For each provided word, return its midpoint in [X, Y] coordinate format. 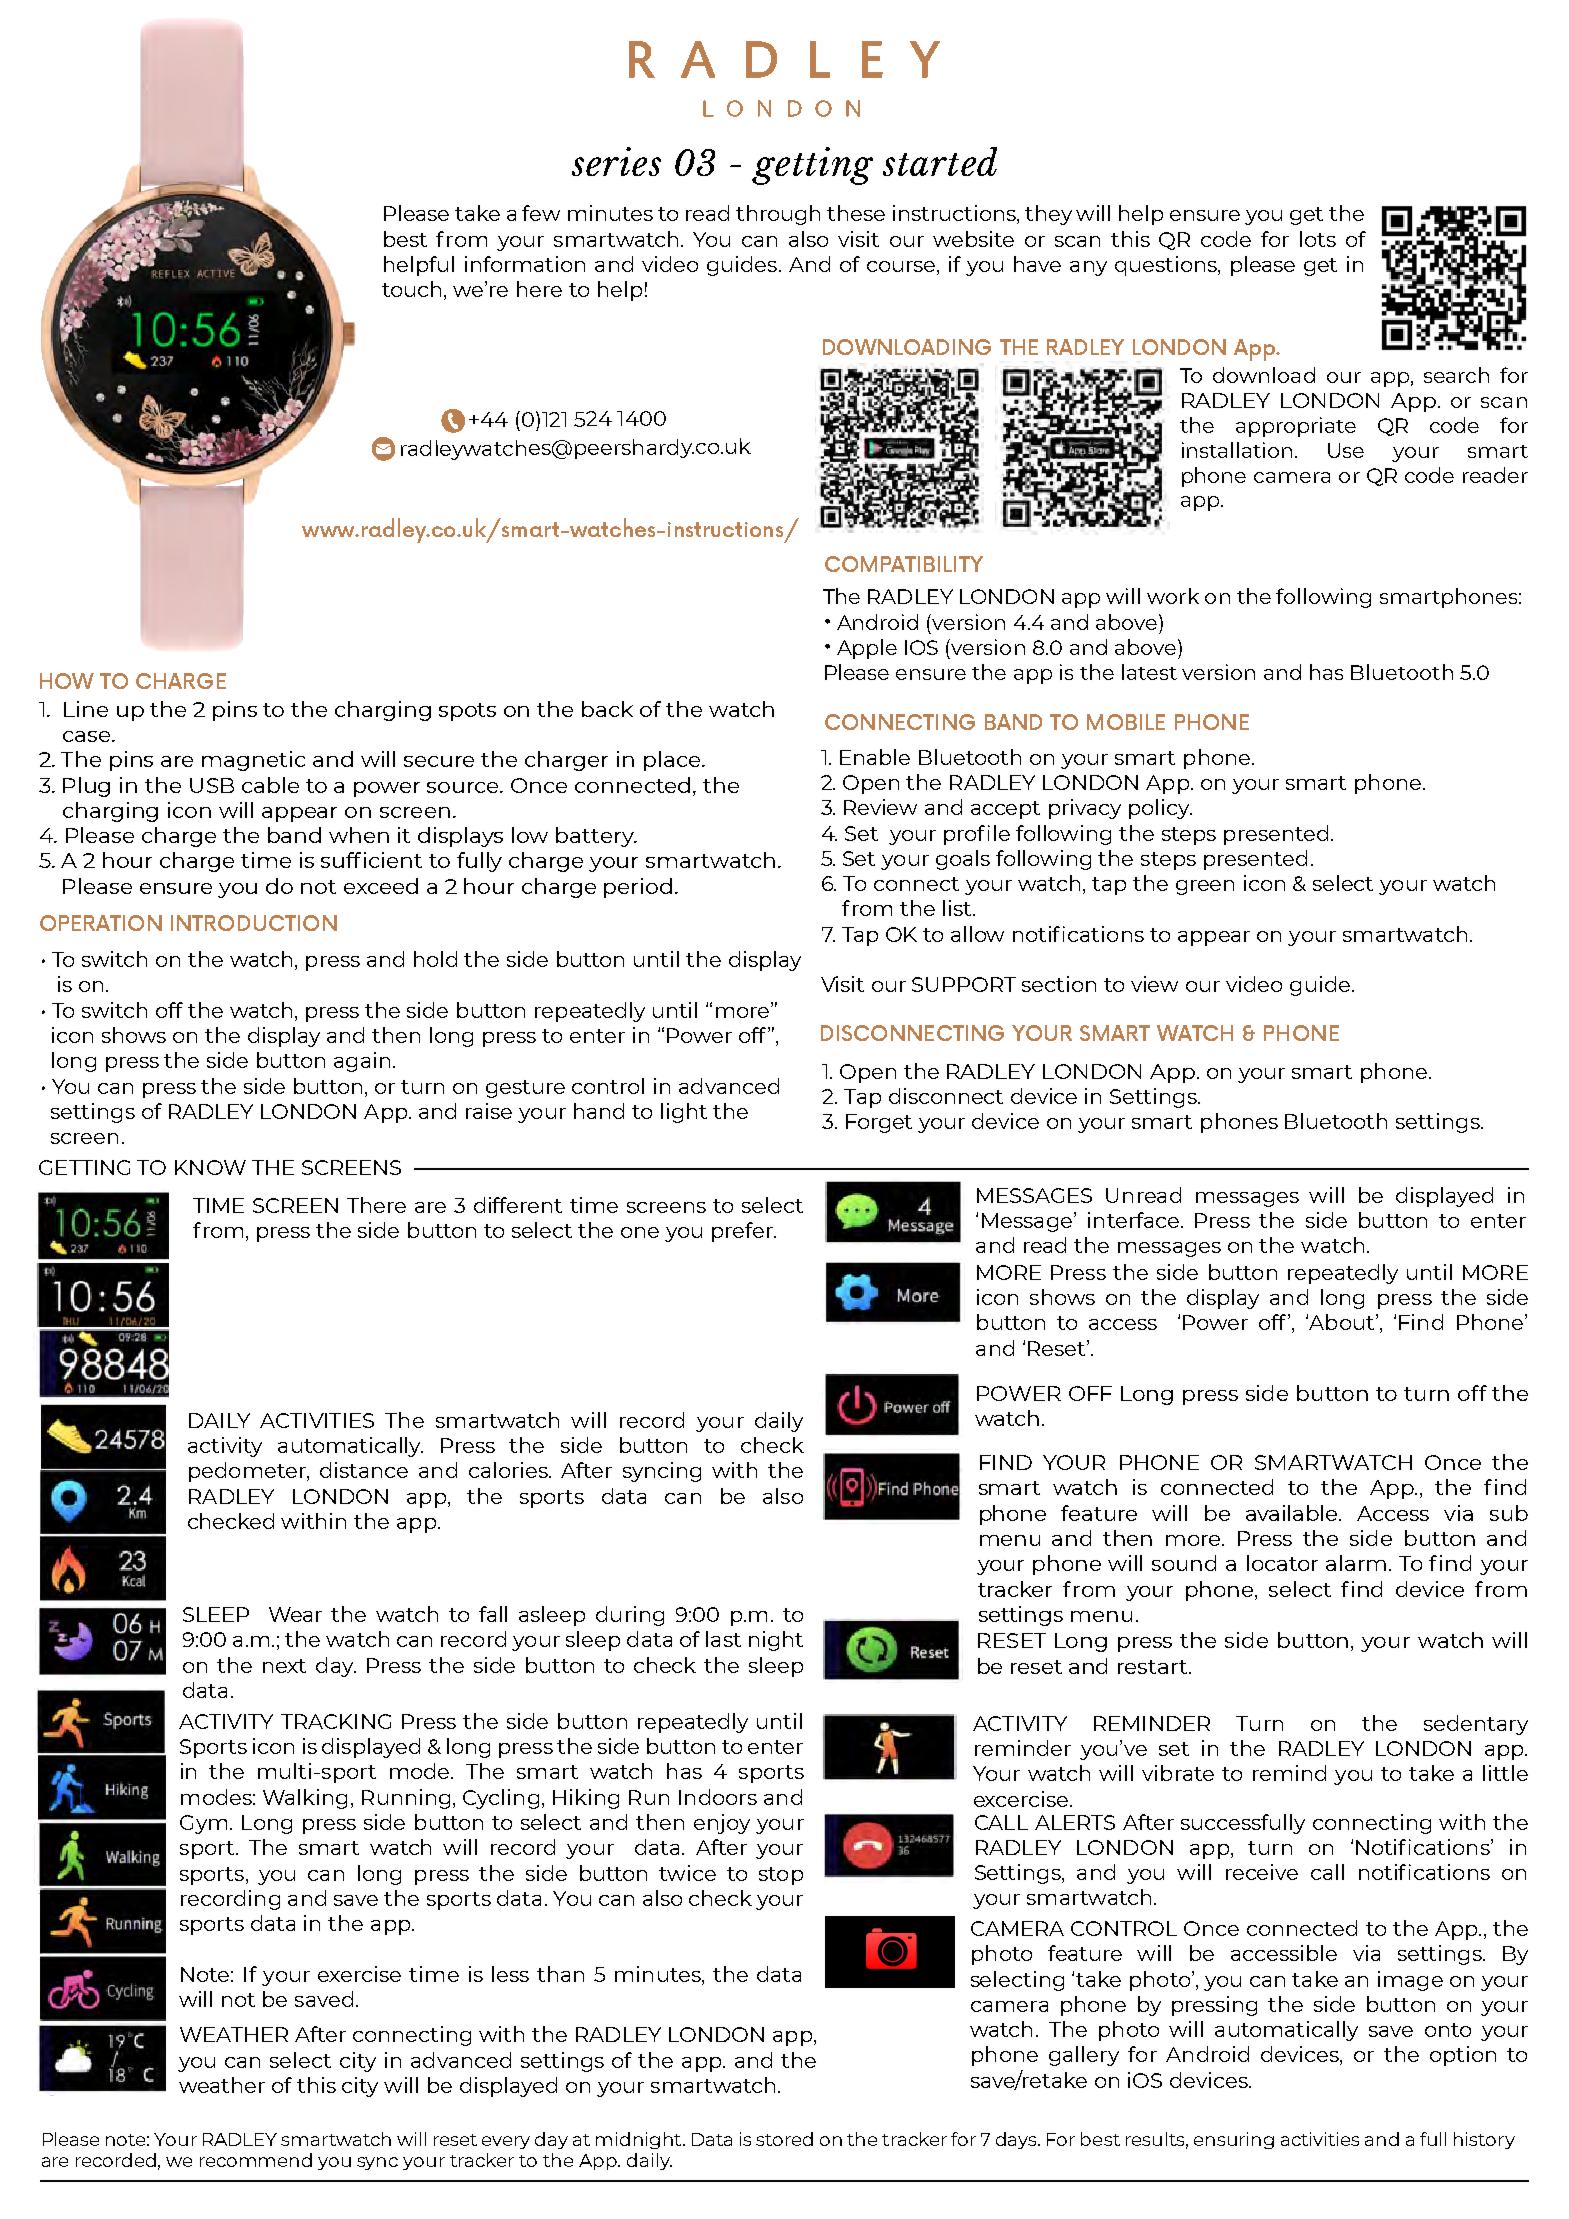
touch [411, 289]
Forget [879, 1123]
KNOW [210, 1167]
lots [1318, 239]
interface [1133, 1220]
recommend [256, 2160]
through [778, 215]
